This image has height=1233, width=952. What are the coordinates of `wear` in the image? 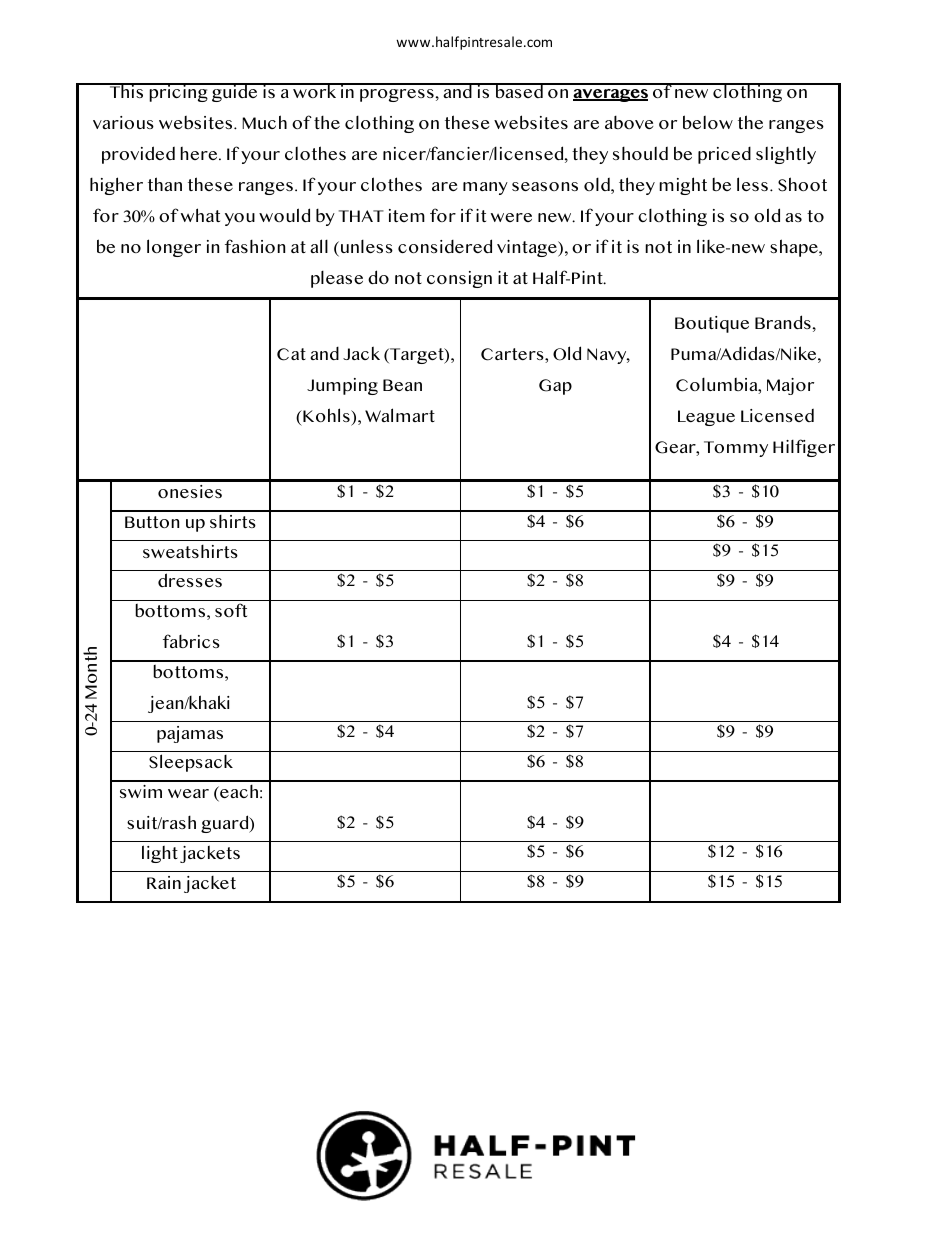 It's located at (188, 793).
